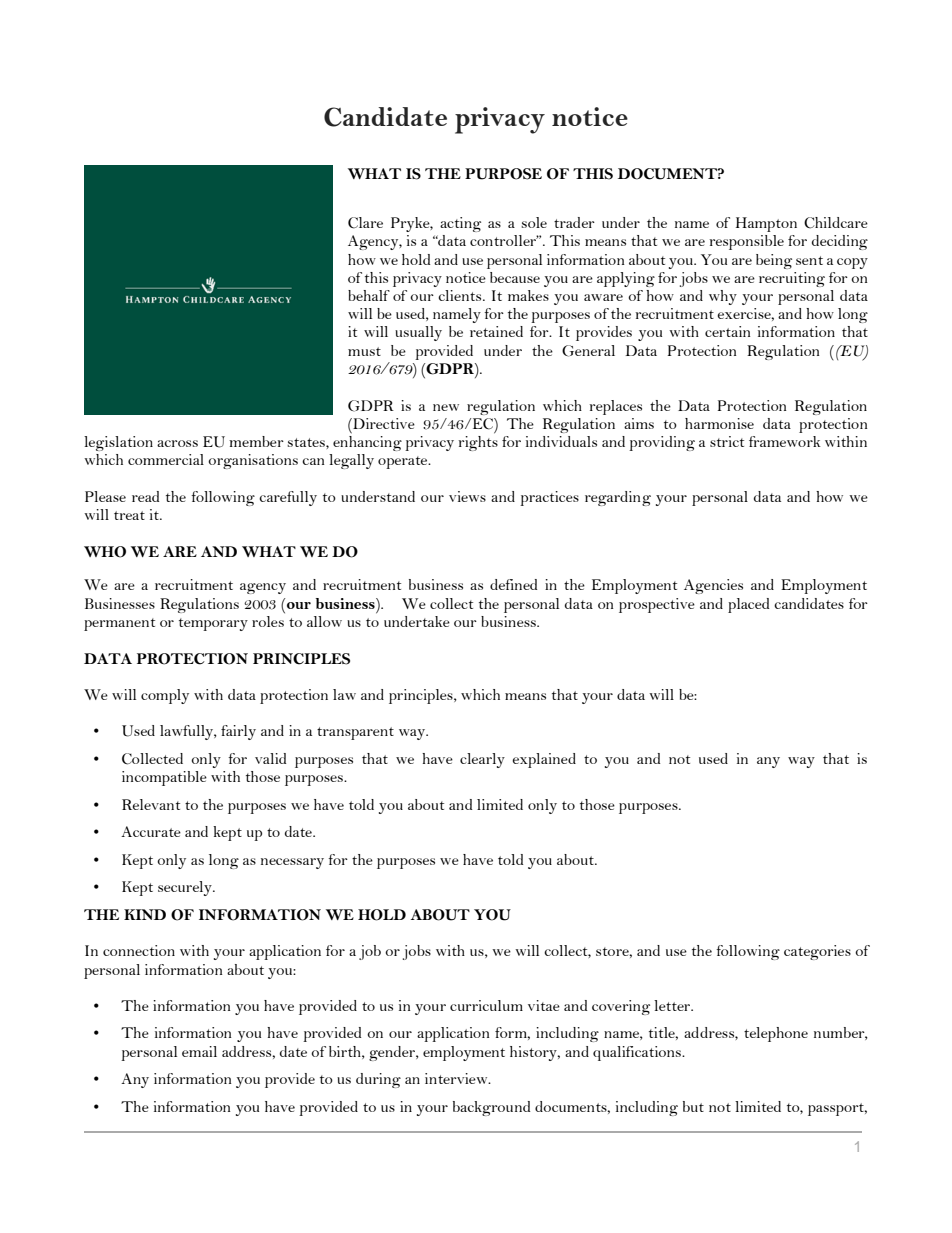  Describe the element at coordinates (504, 240) in the screenshot. I see `controller` at that location.
